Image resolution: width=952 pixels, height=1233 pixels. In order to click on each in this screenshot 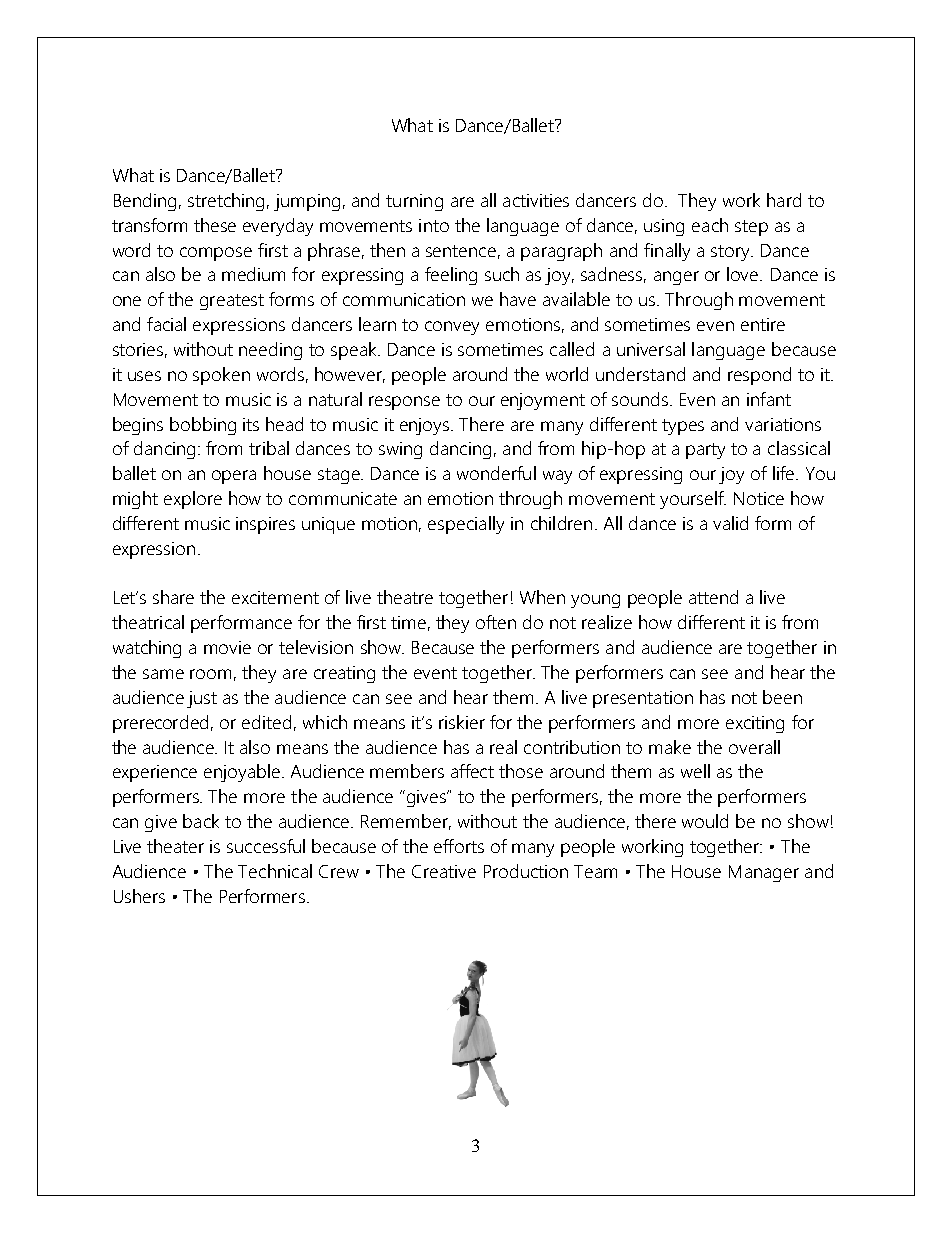, I will do `click(710, 225)`.
